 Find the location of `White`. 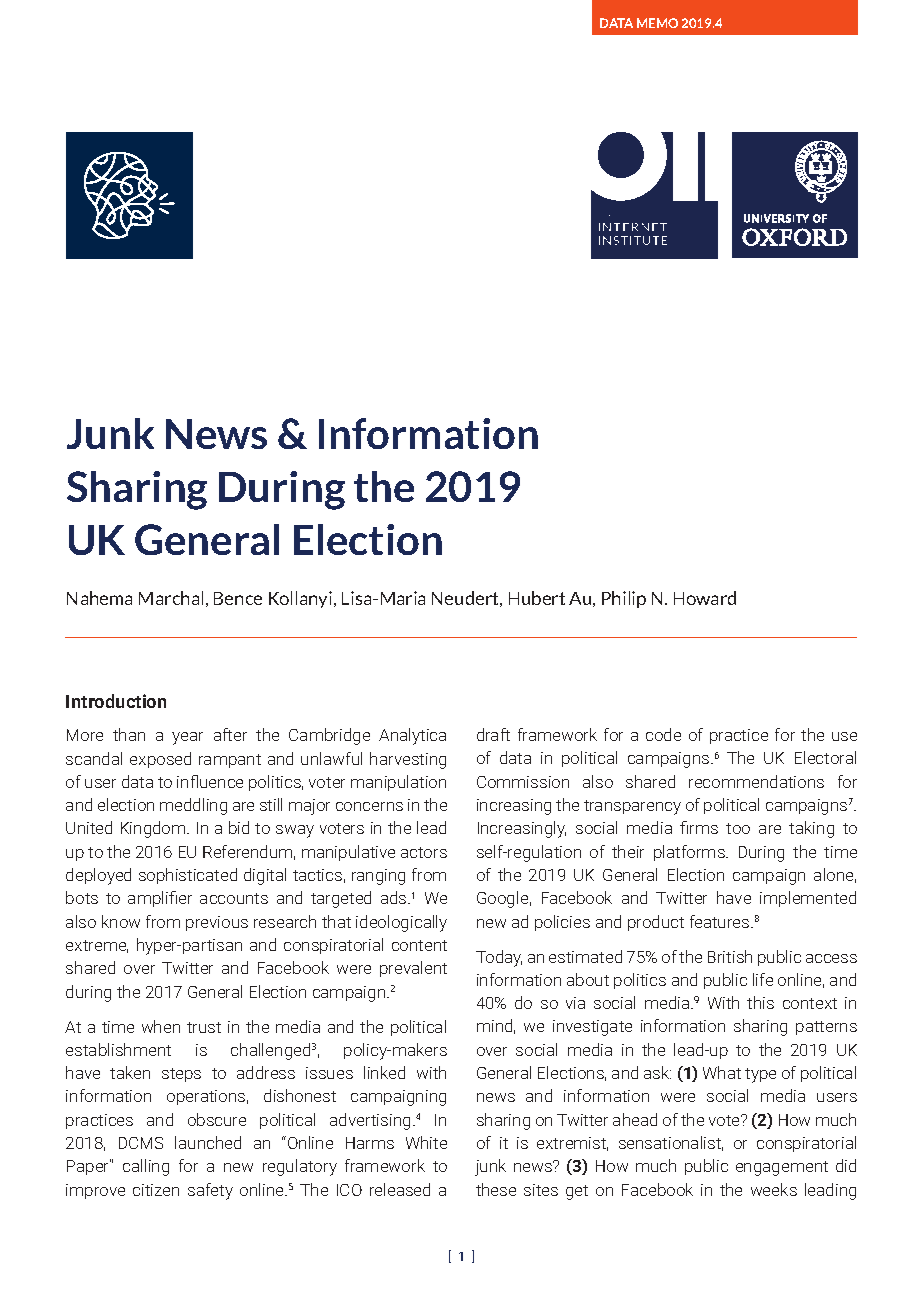

White is located at coordinates (426, 1142).
